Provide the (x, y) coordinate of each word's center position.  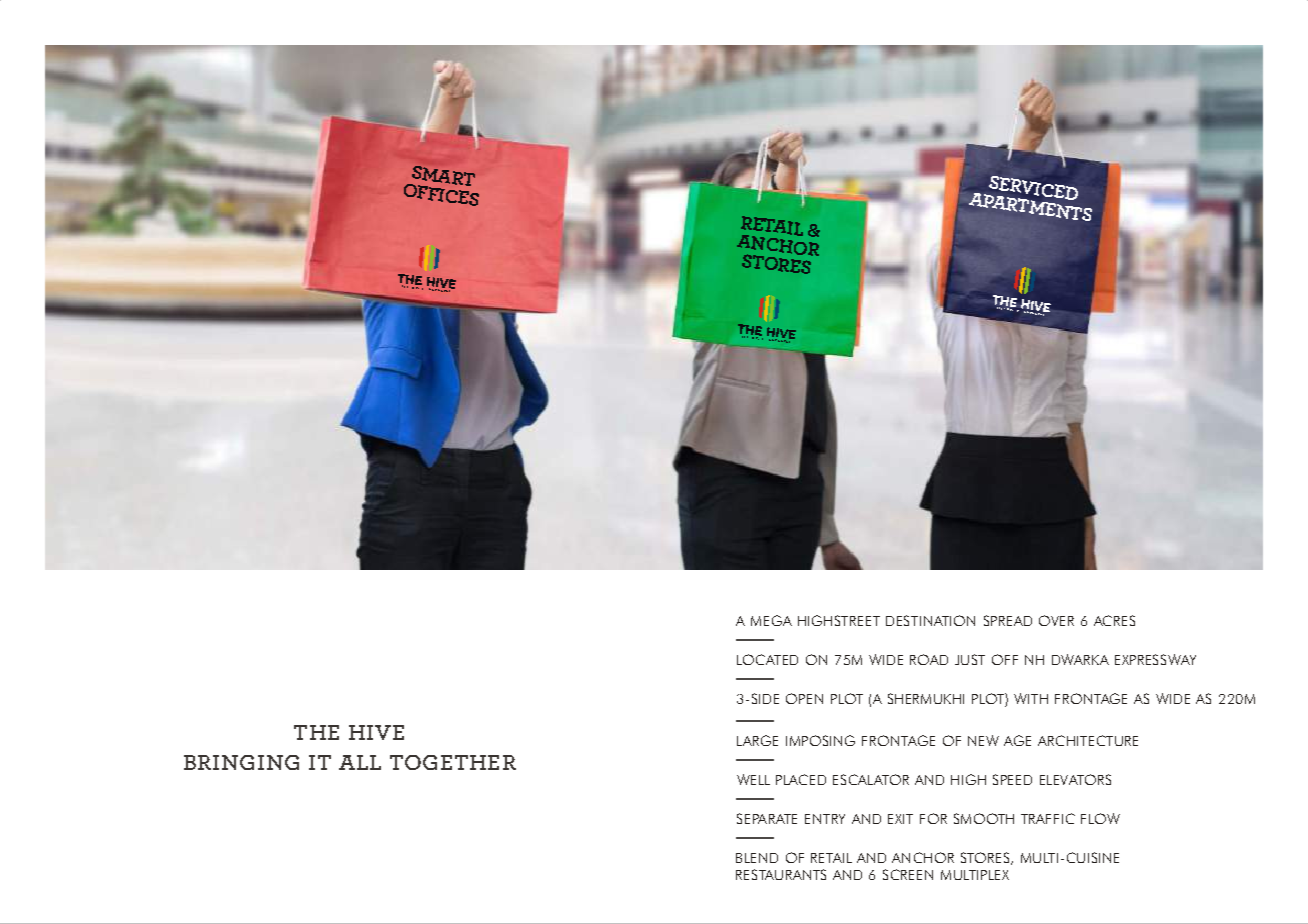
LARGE (757, 740)
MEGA (771, 620)
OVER (1056, 620)
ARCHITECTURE (1088, 740)
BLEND (757, 858)
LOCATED (767, 659)
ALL (360, 762)
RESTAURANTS (781, 874)
